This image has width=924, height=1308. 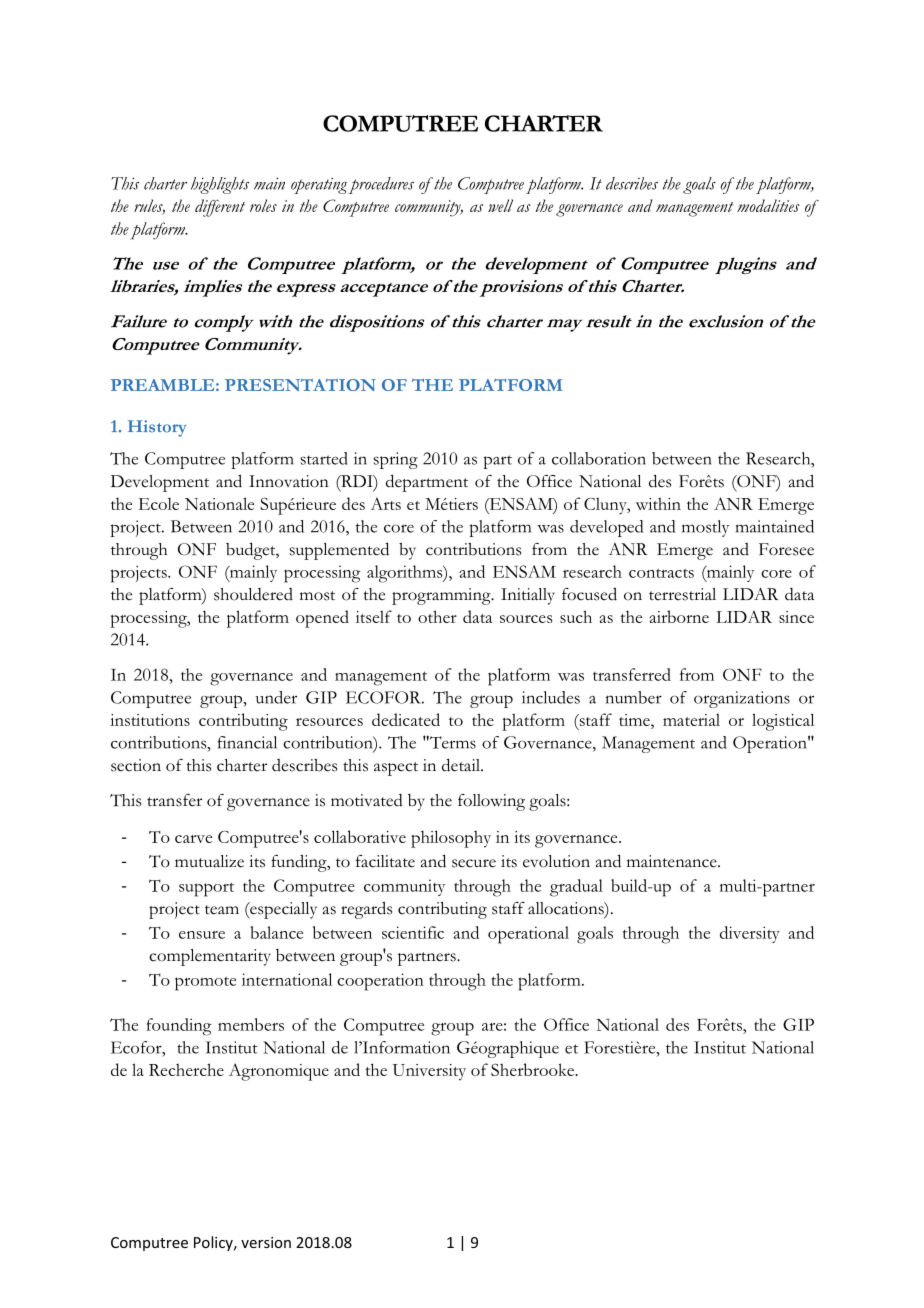 I want to click on spring, so click(x=396, y=460).
